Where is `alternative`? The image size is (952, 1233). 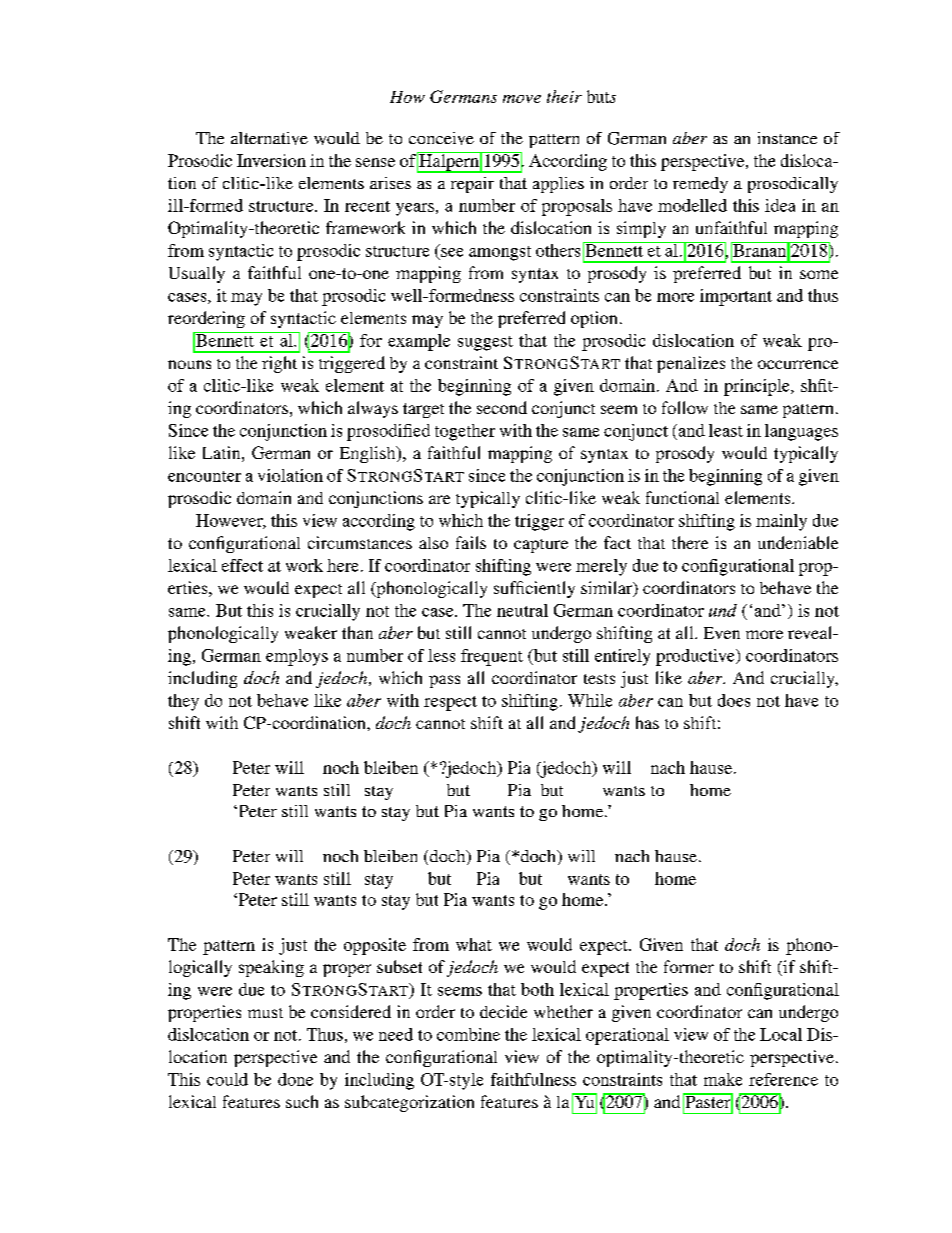
alternative is located at coordinates (269, 138).
